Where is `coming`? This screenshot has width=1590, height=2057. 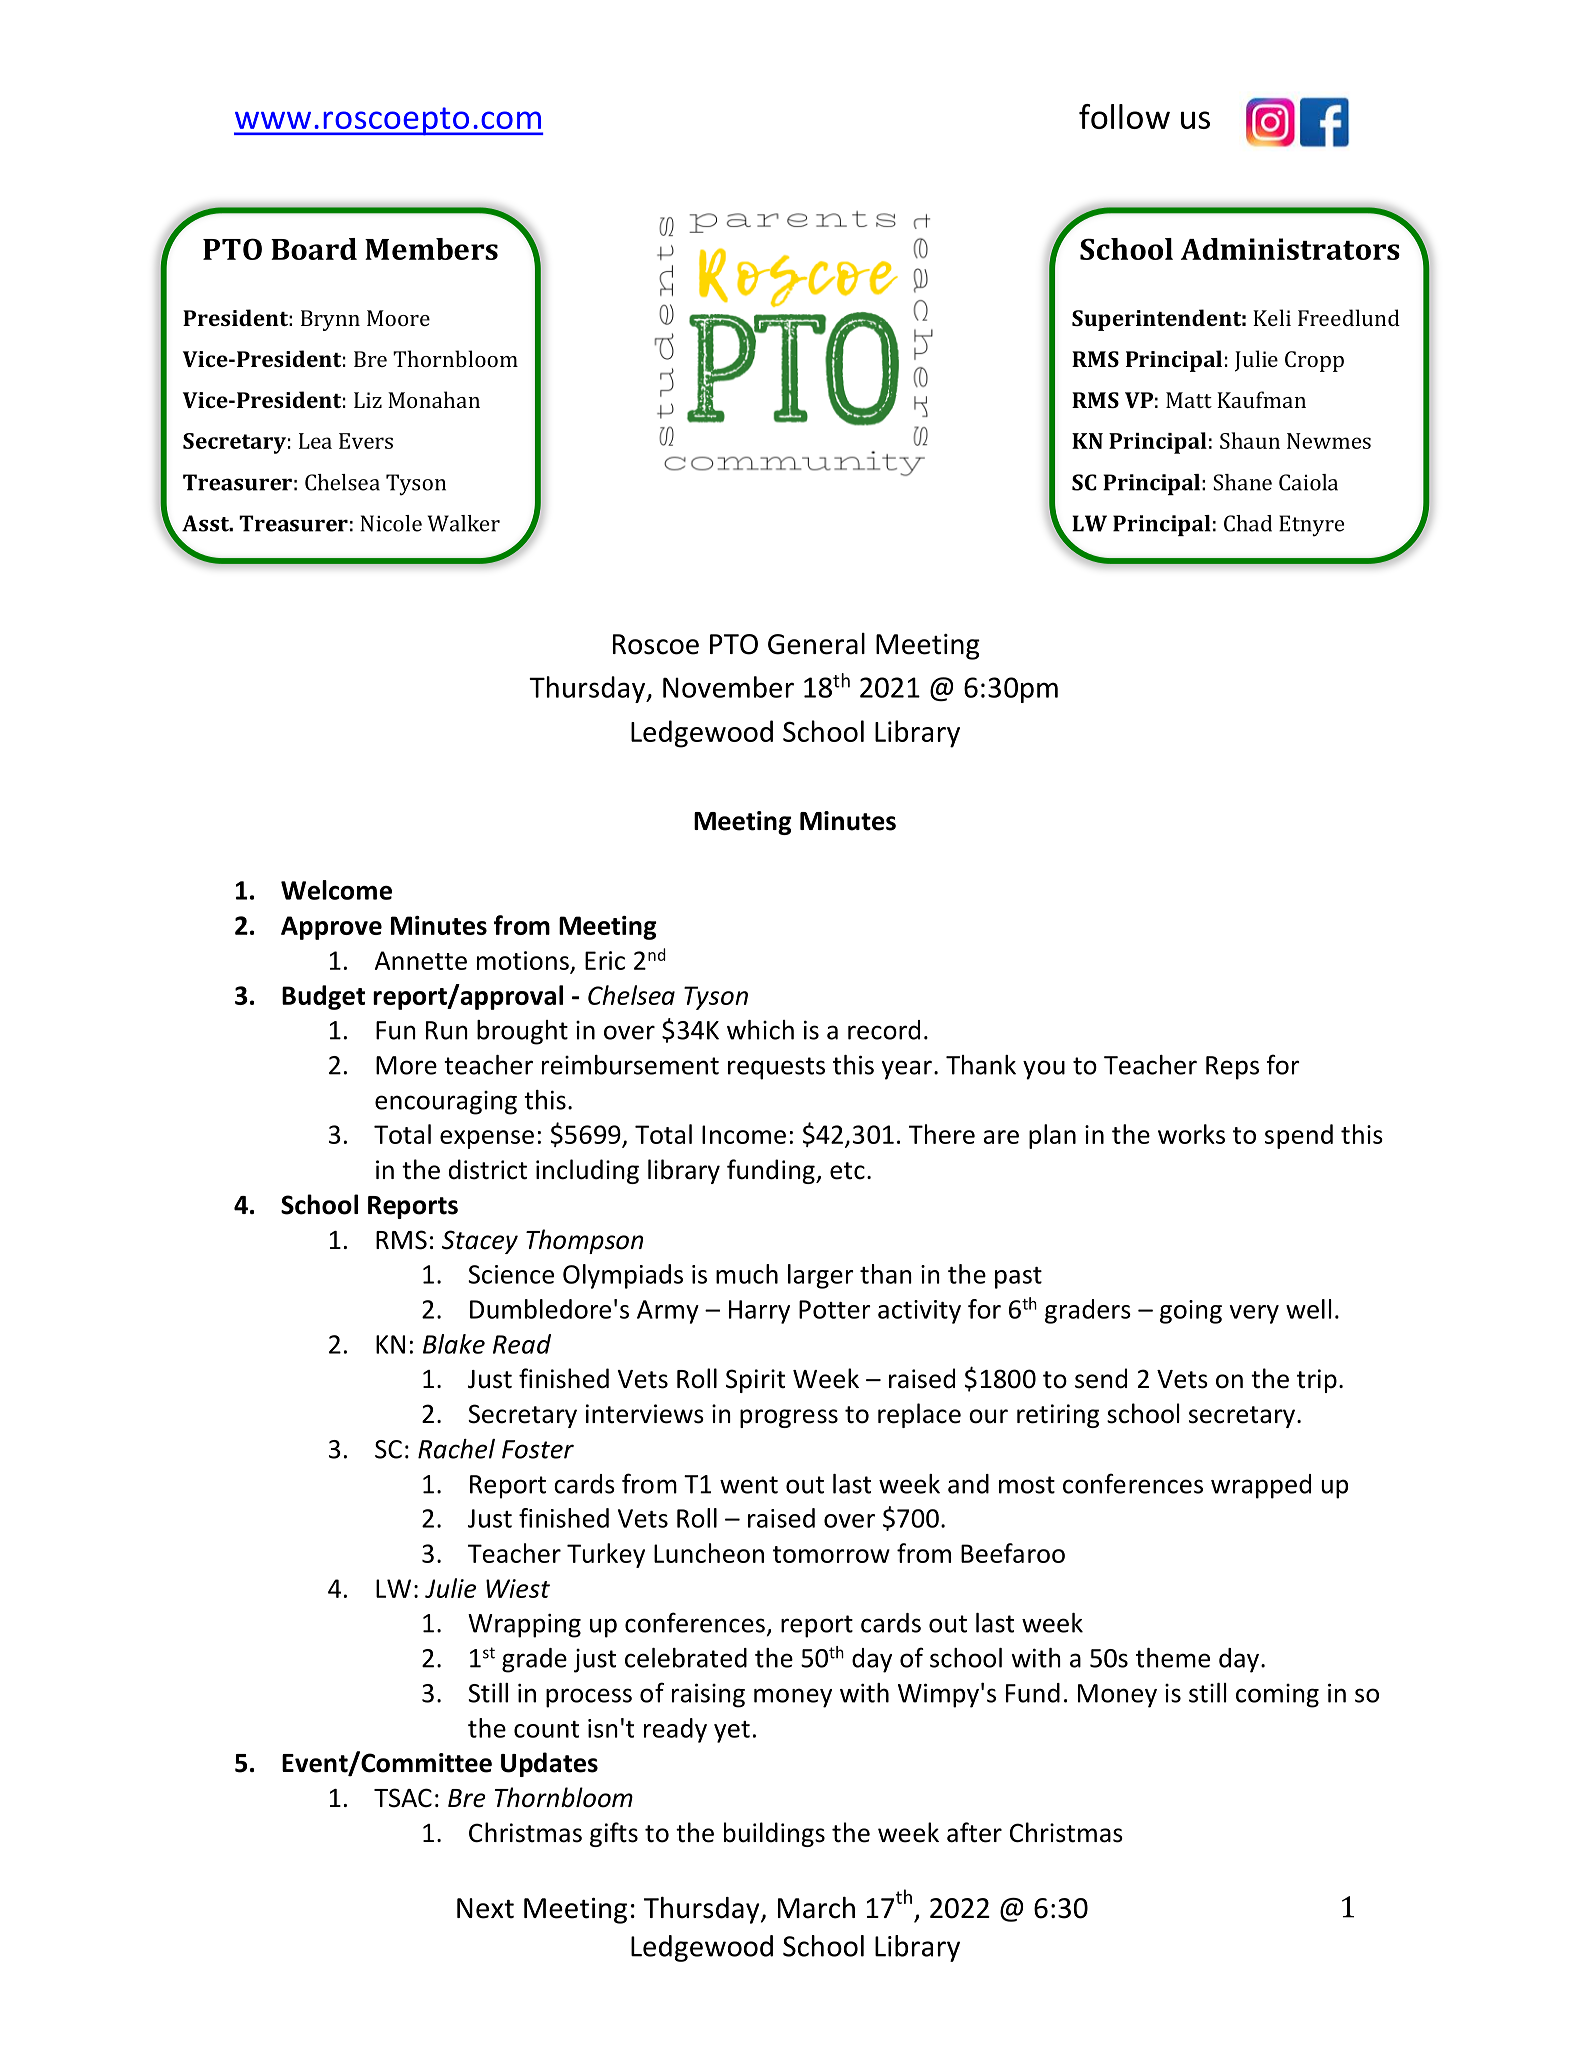 coming is located at coordinates (1277, 1696).
